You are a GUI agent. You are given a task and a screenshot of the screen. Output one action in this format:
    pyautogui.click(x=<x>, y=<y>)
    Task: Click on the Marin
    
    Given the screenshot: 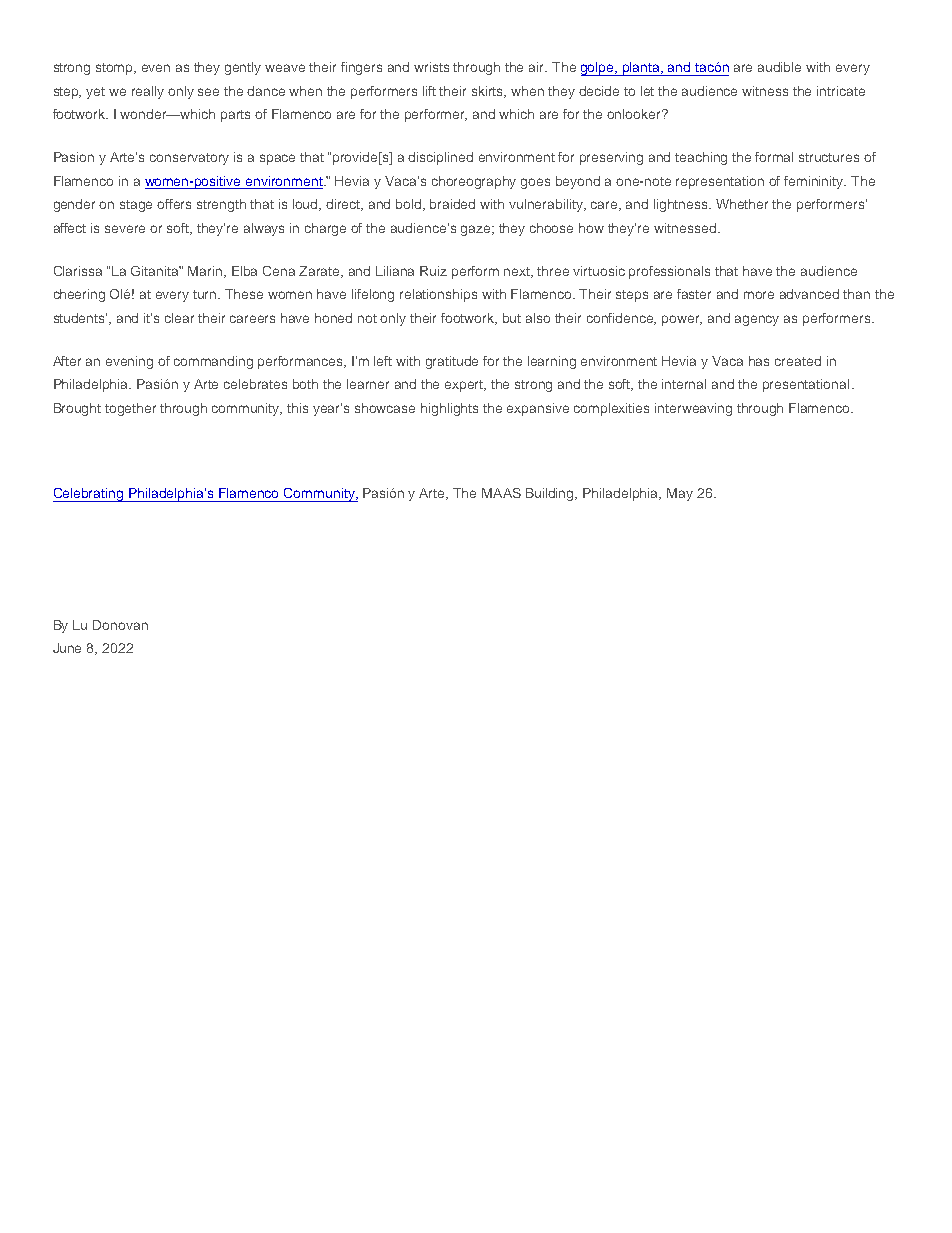 What is the action you would take?
    pyautogui.click(x=206, y=272)
